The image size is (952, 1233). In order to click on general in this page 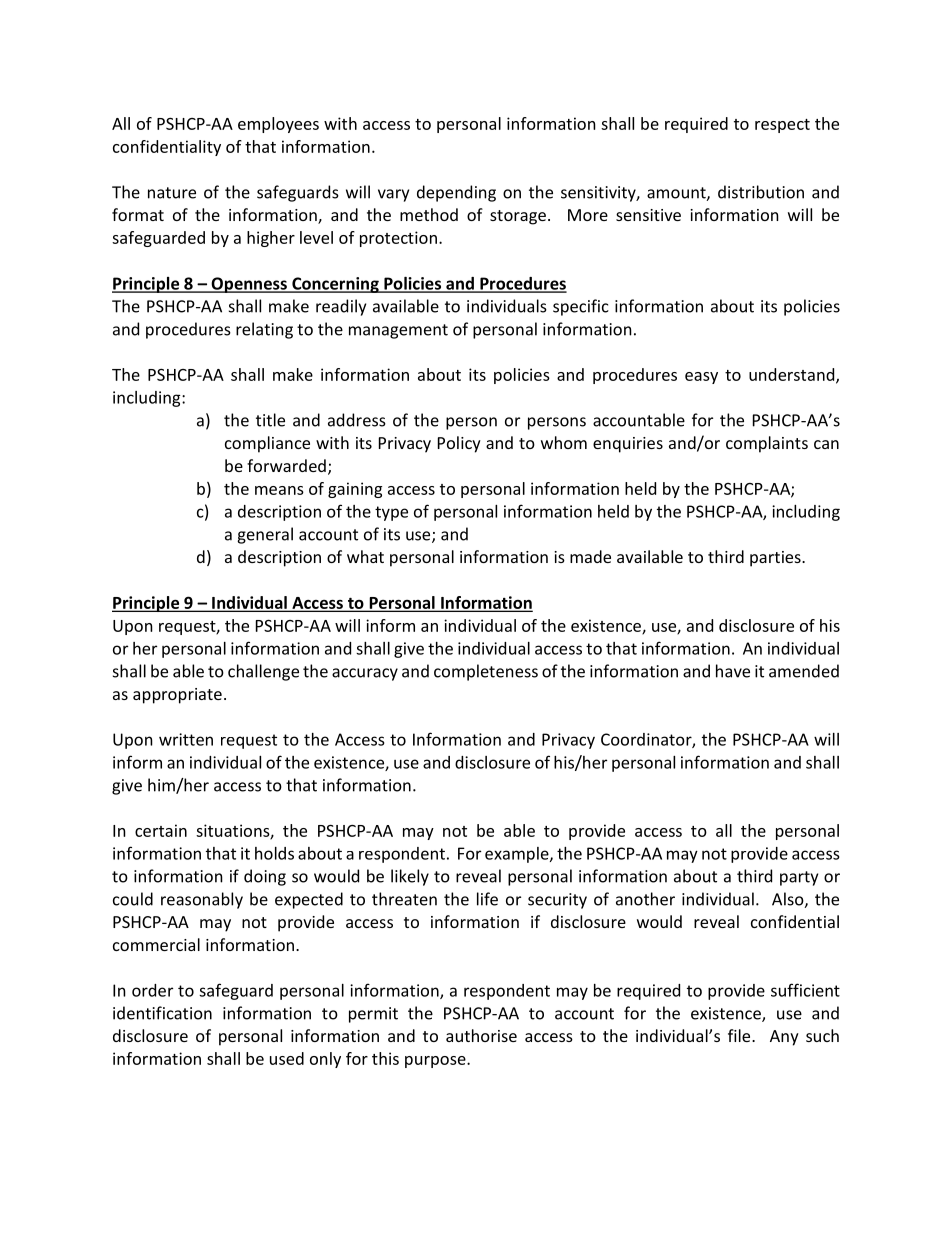, I will do `click(265, 535)`.
